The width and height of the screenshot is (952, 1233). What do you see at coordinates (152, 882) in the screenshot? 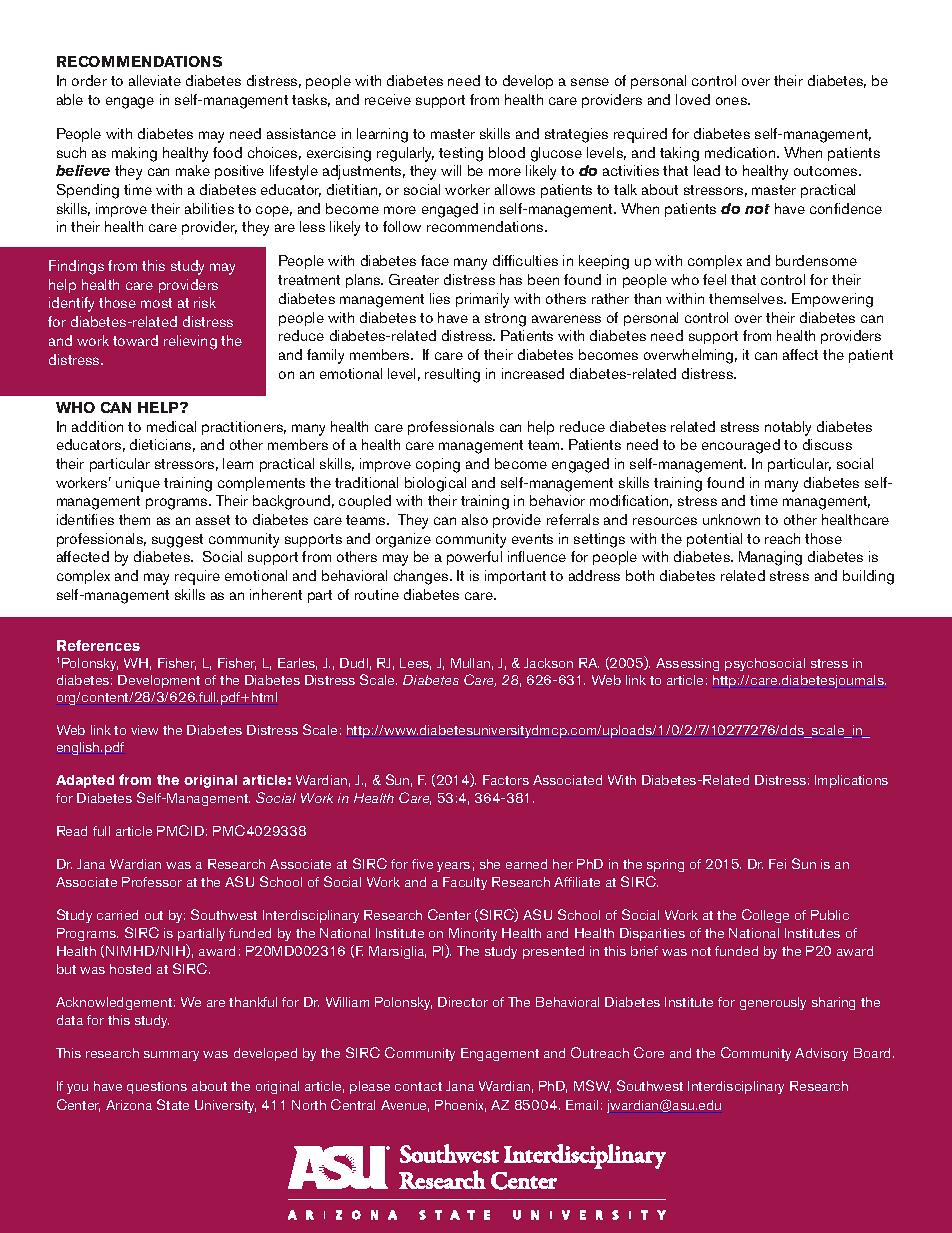
I see `Professor` at bounding box center [152, 882].
